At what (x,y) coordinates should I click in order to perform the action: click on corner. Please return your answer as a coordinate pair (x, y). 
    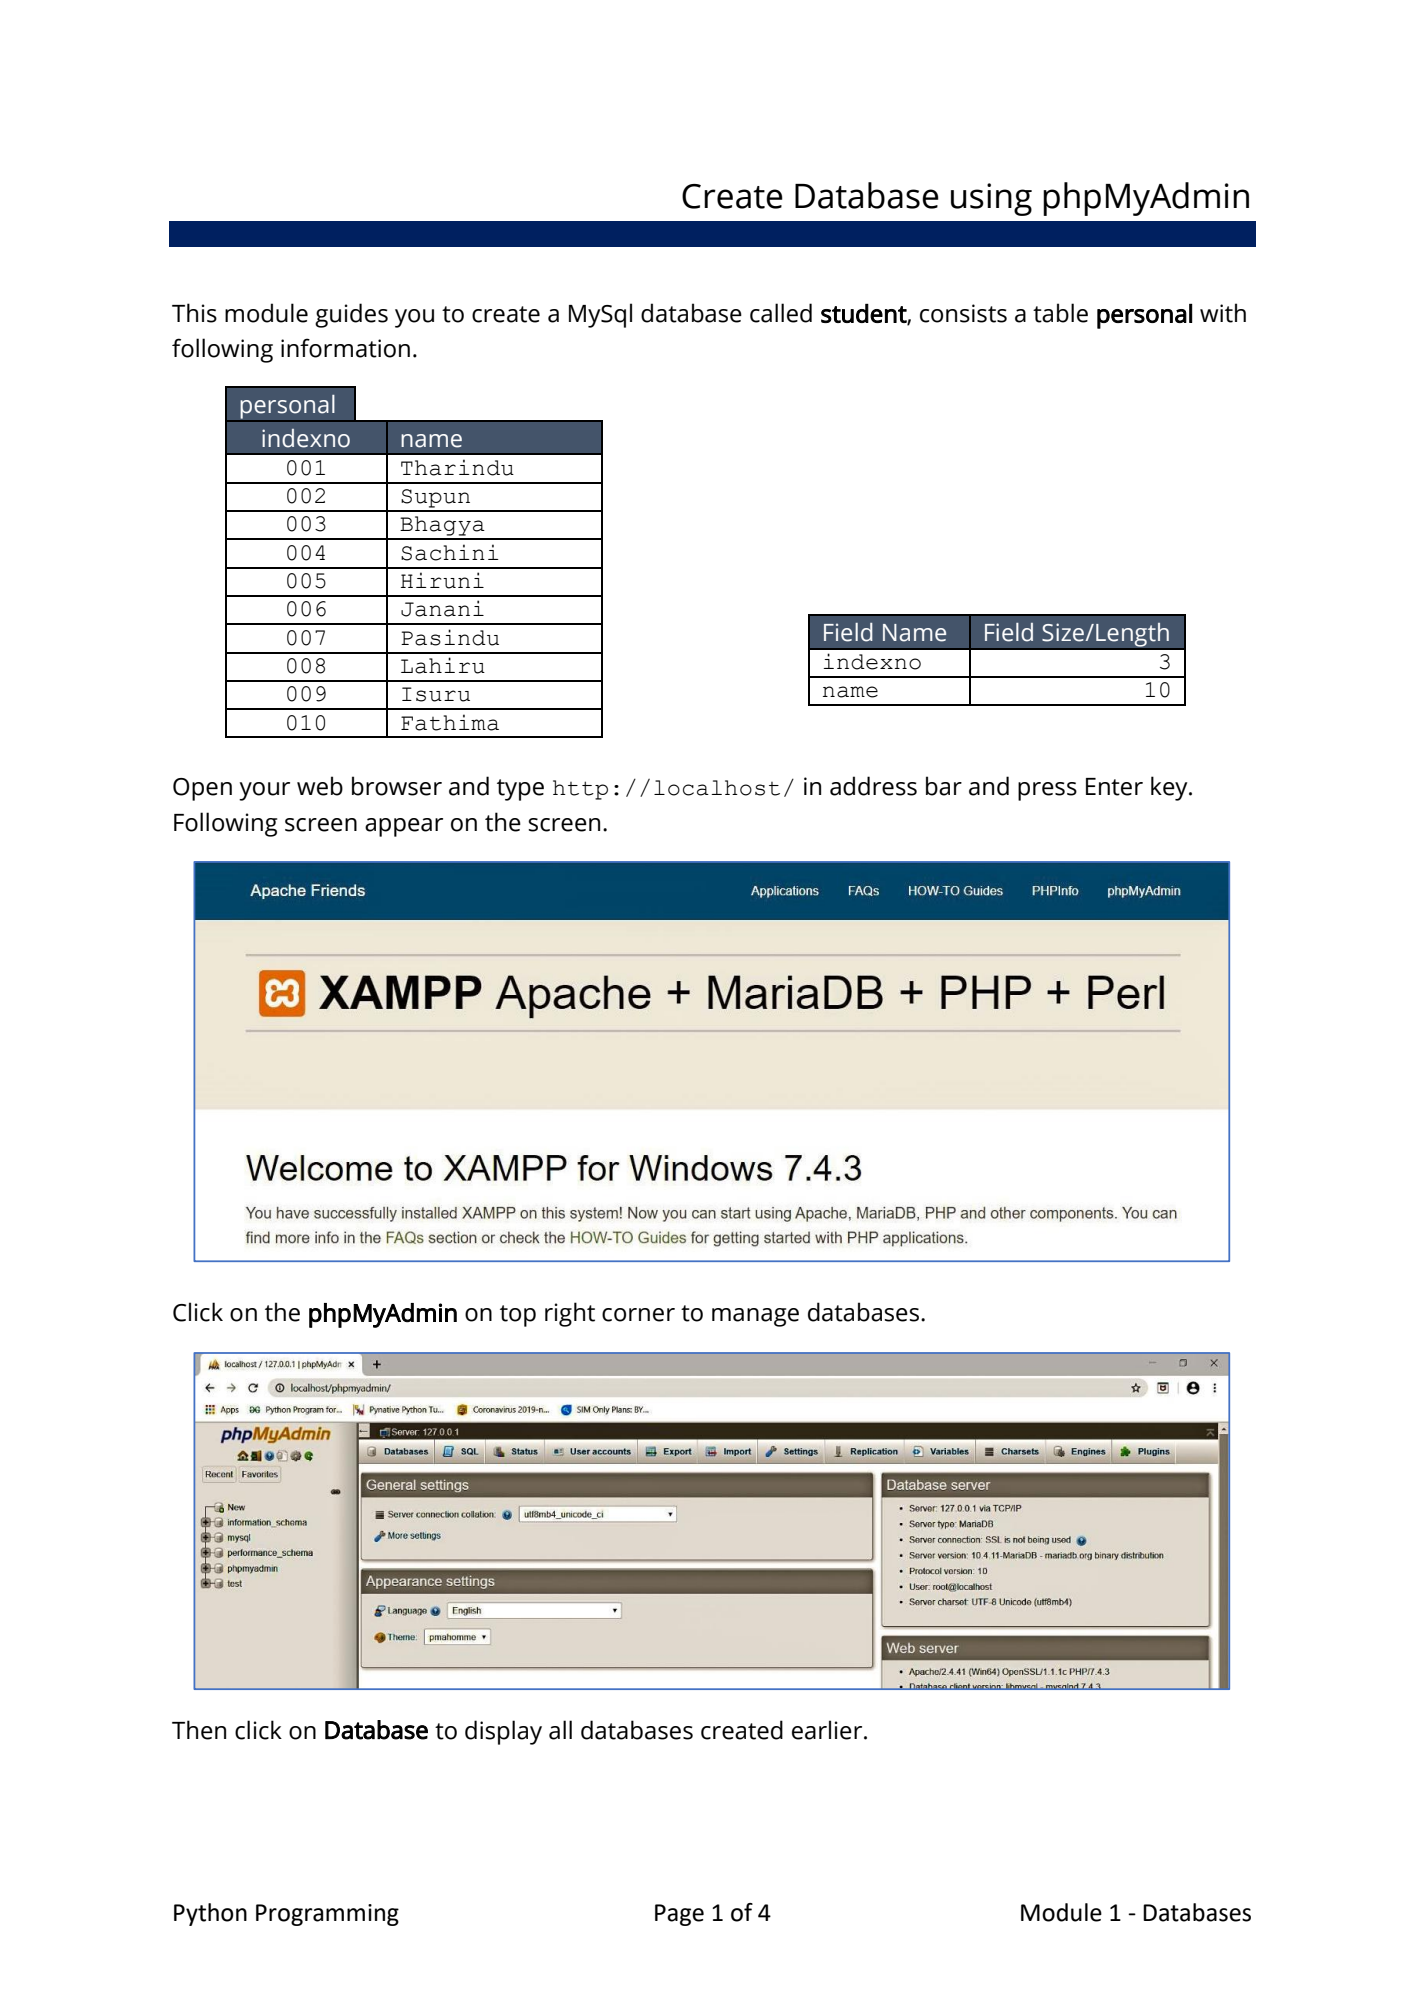
    Looking at the image, I should click on (638, 1315).
